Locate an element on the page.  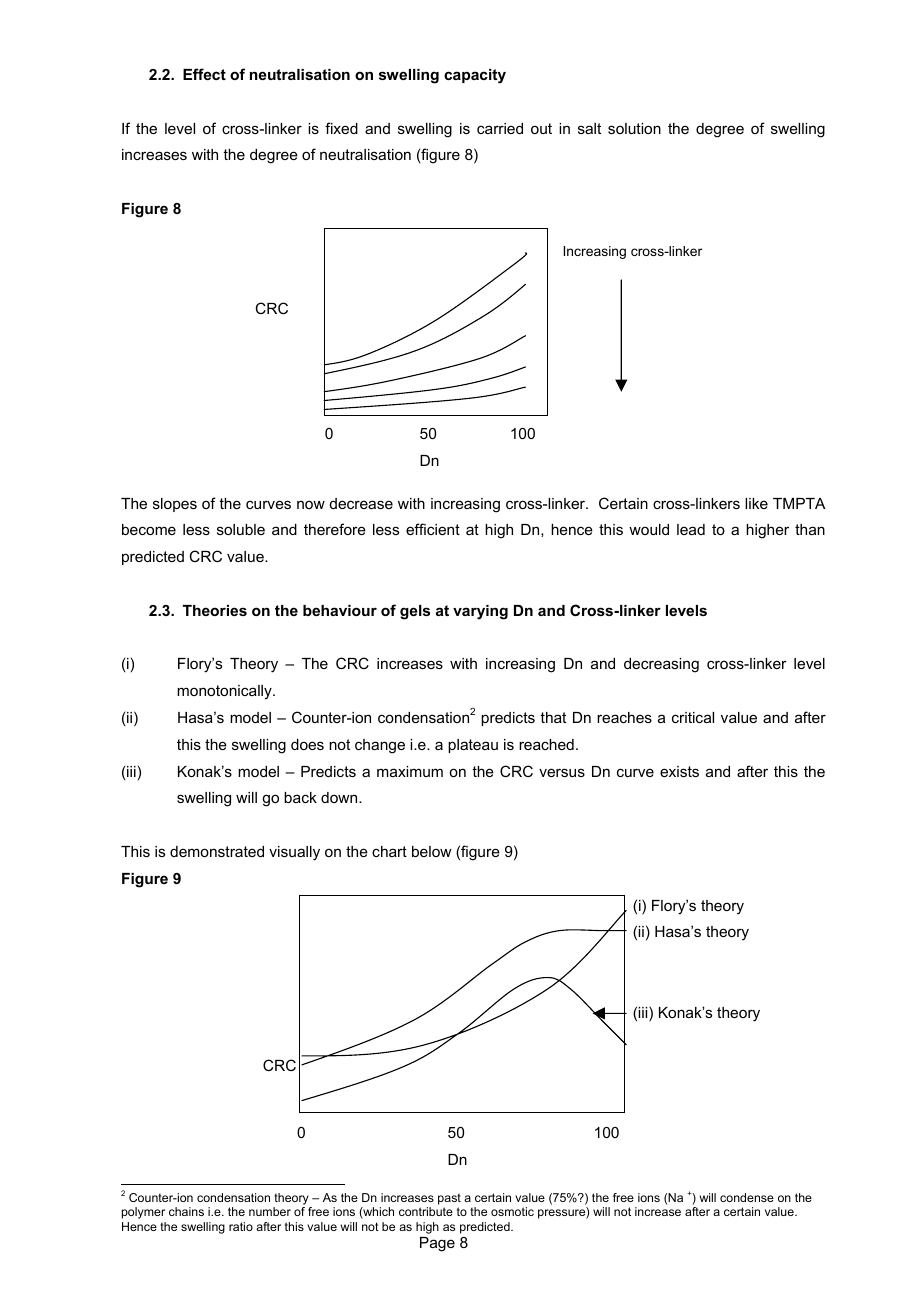
ratio is located at coordinates (241, 1226).
